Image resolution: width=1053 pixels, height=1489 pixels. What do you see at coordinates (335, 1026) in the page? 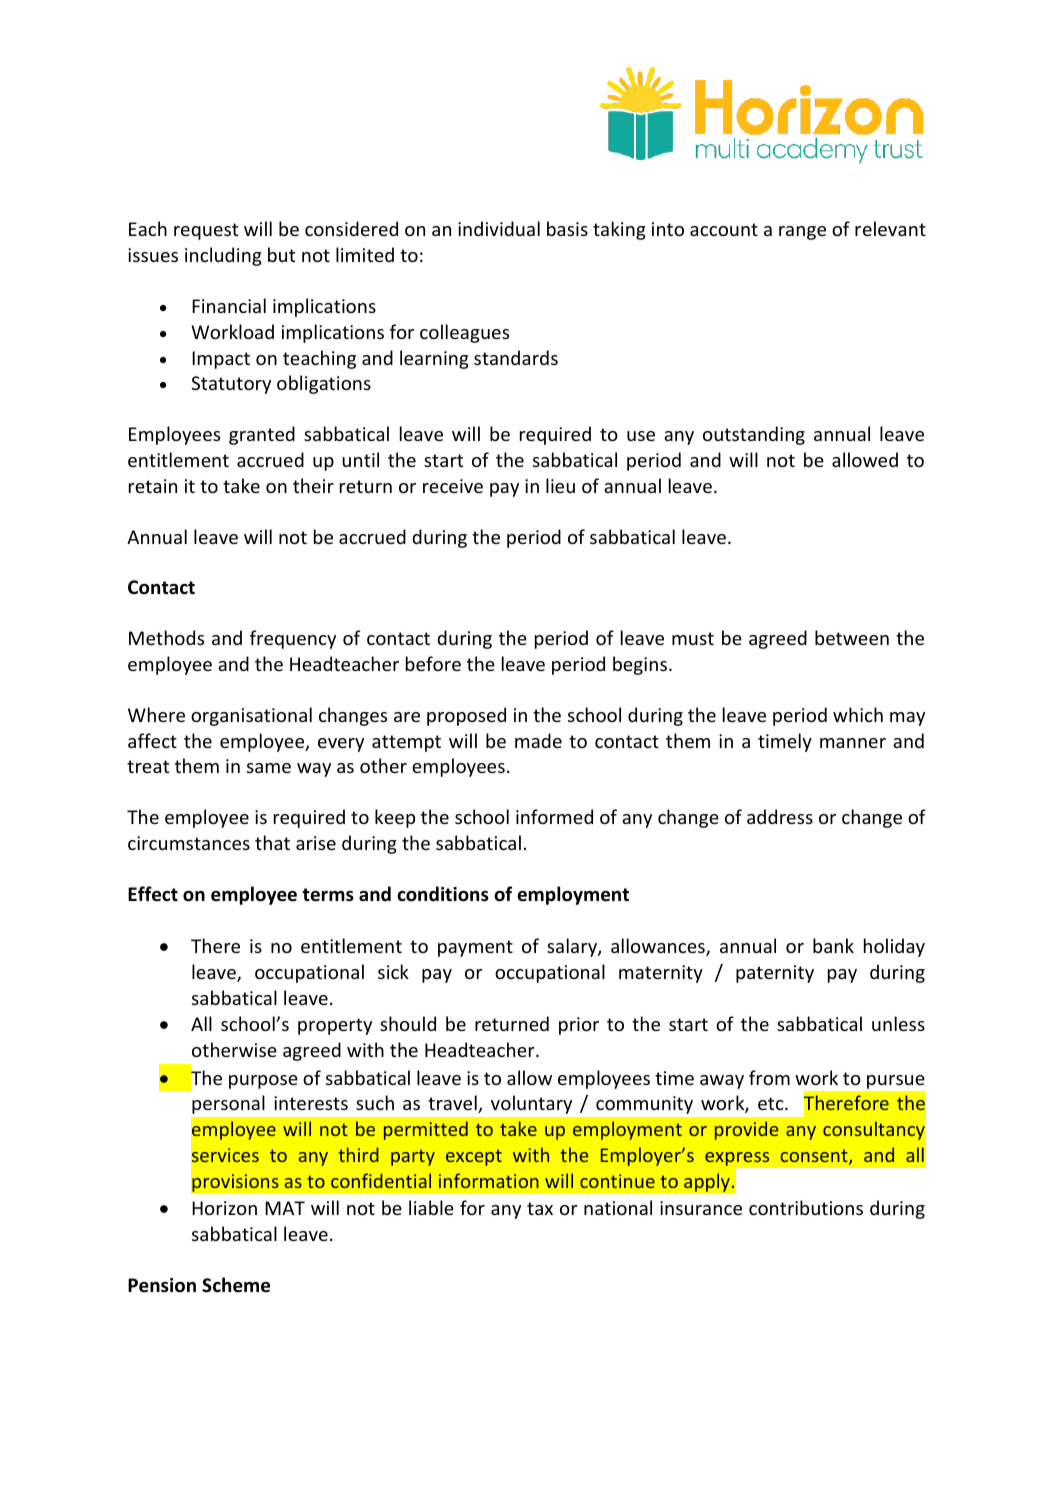
I see `property` at bounding box center [335, 1026].
